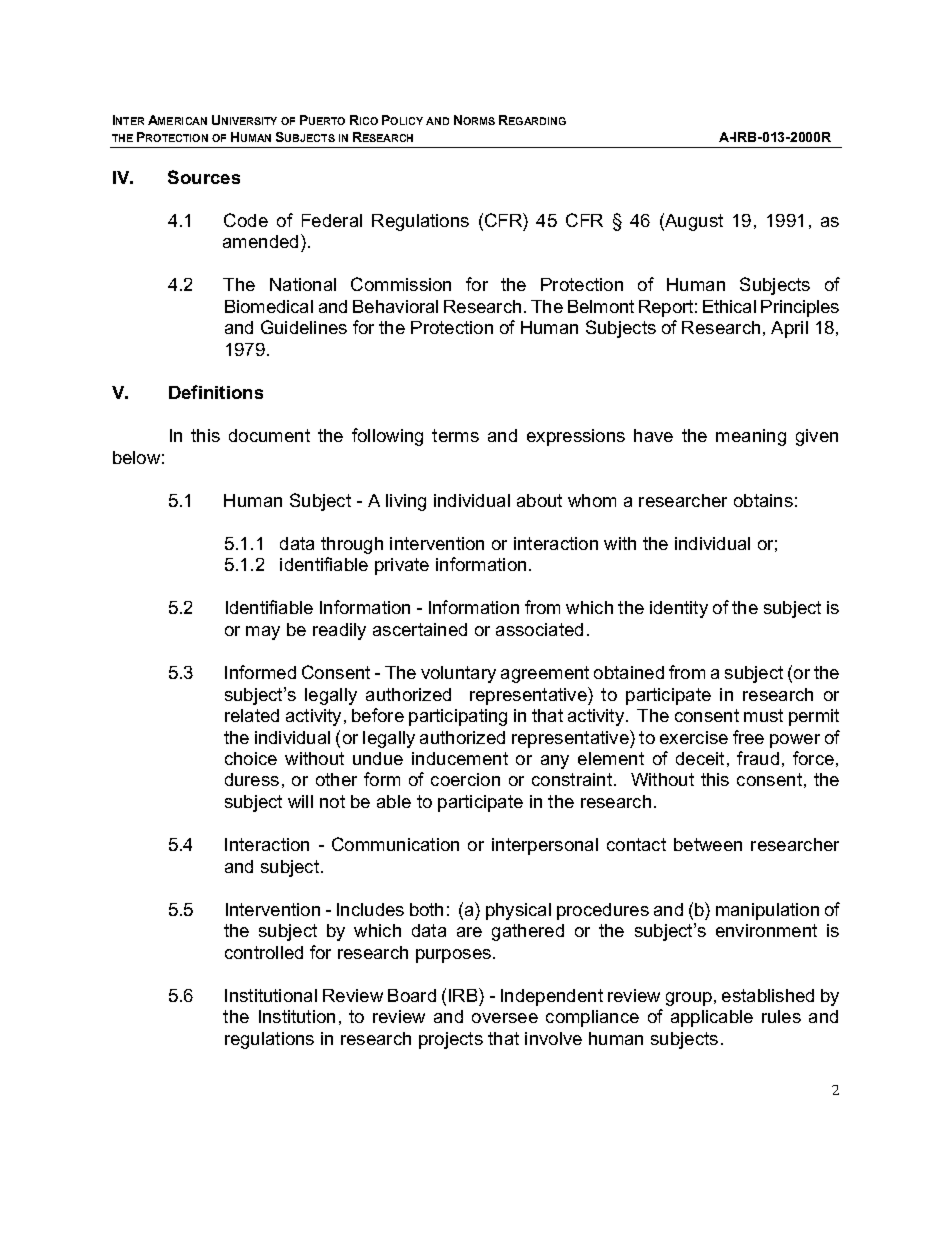 The width and height of the screenshot is (952, 1233). Describe the element at coordinates (763, 500) in the screenshot. I see `obtains` at that location.
